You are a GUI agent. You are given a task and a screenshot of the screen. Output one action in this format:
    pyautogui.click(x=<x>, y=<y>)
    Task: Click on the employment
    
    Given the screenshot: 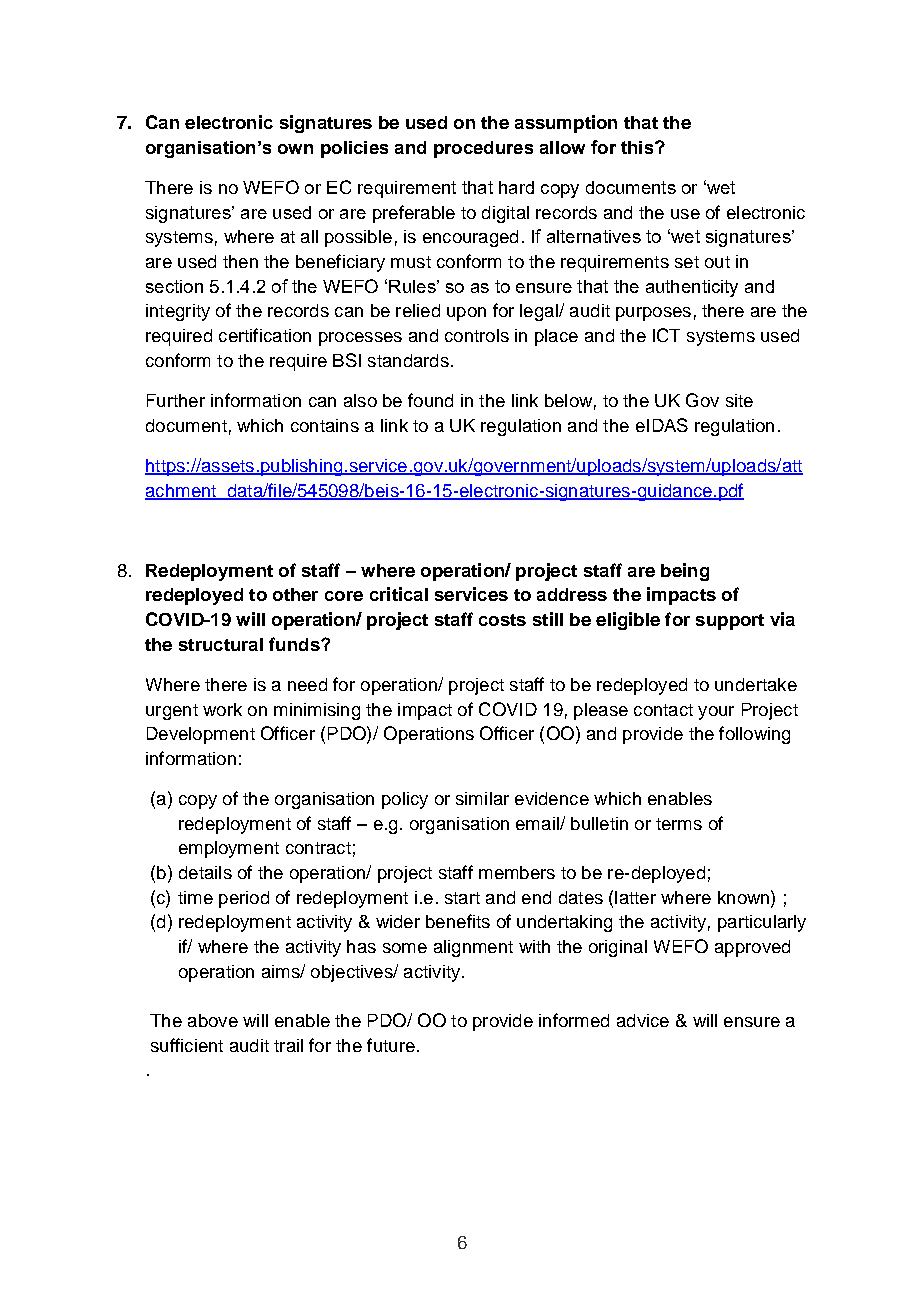 What is the action you would take?
    pyautogui.click(x=229, y=849)
